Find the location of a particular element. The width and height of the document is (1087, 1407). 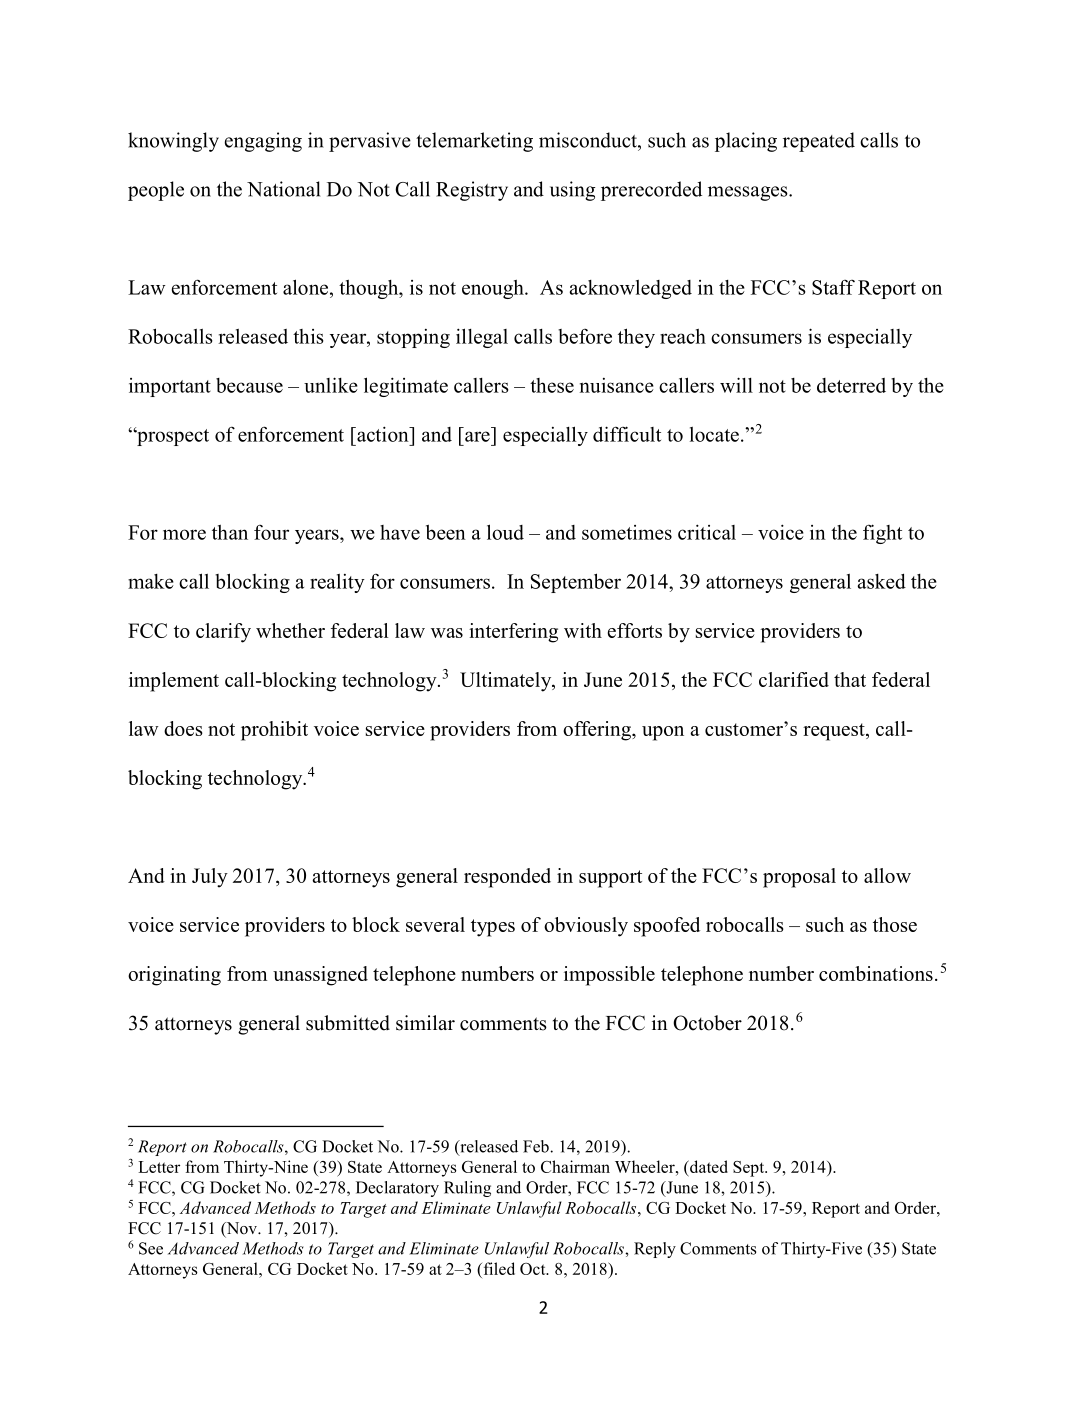

clarified is located at coordinates (794, 679).
